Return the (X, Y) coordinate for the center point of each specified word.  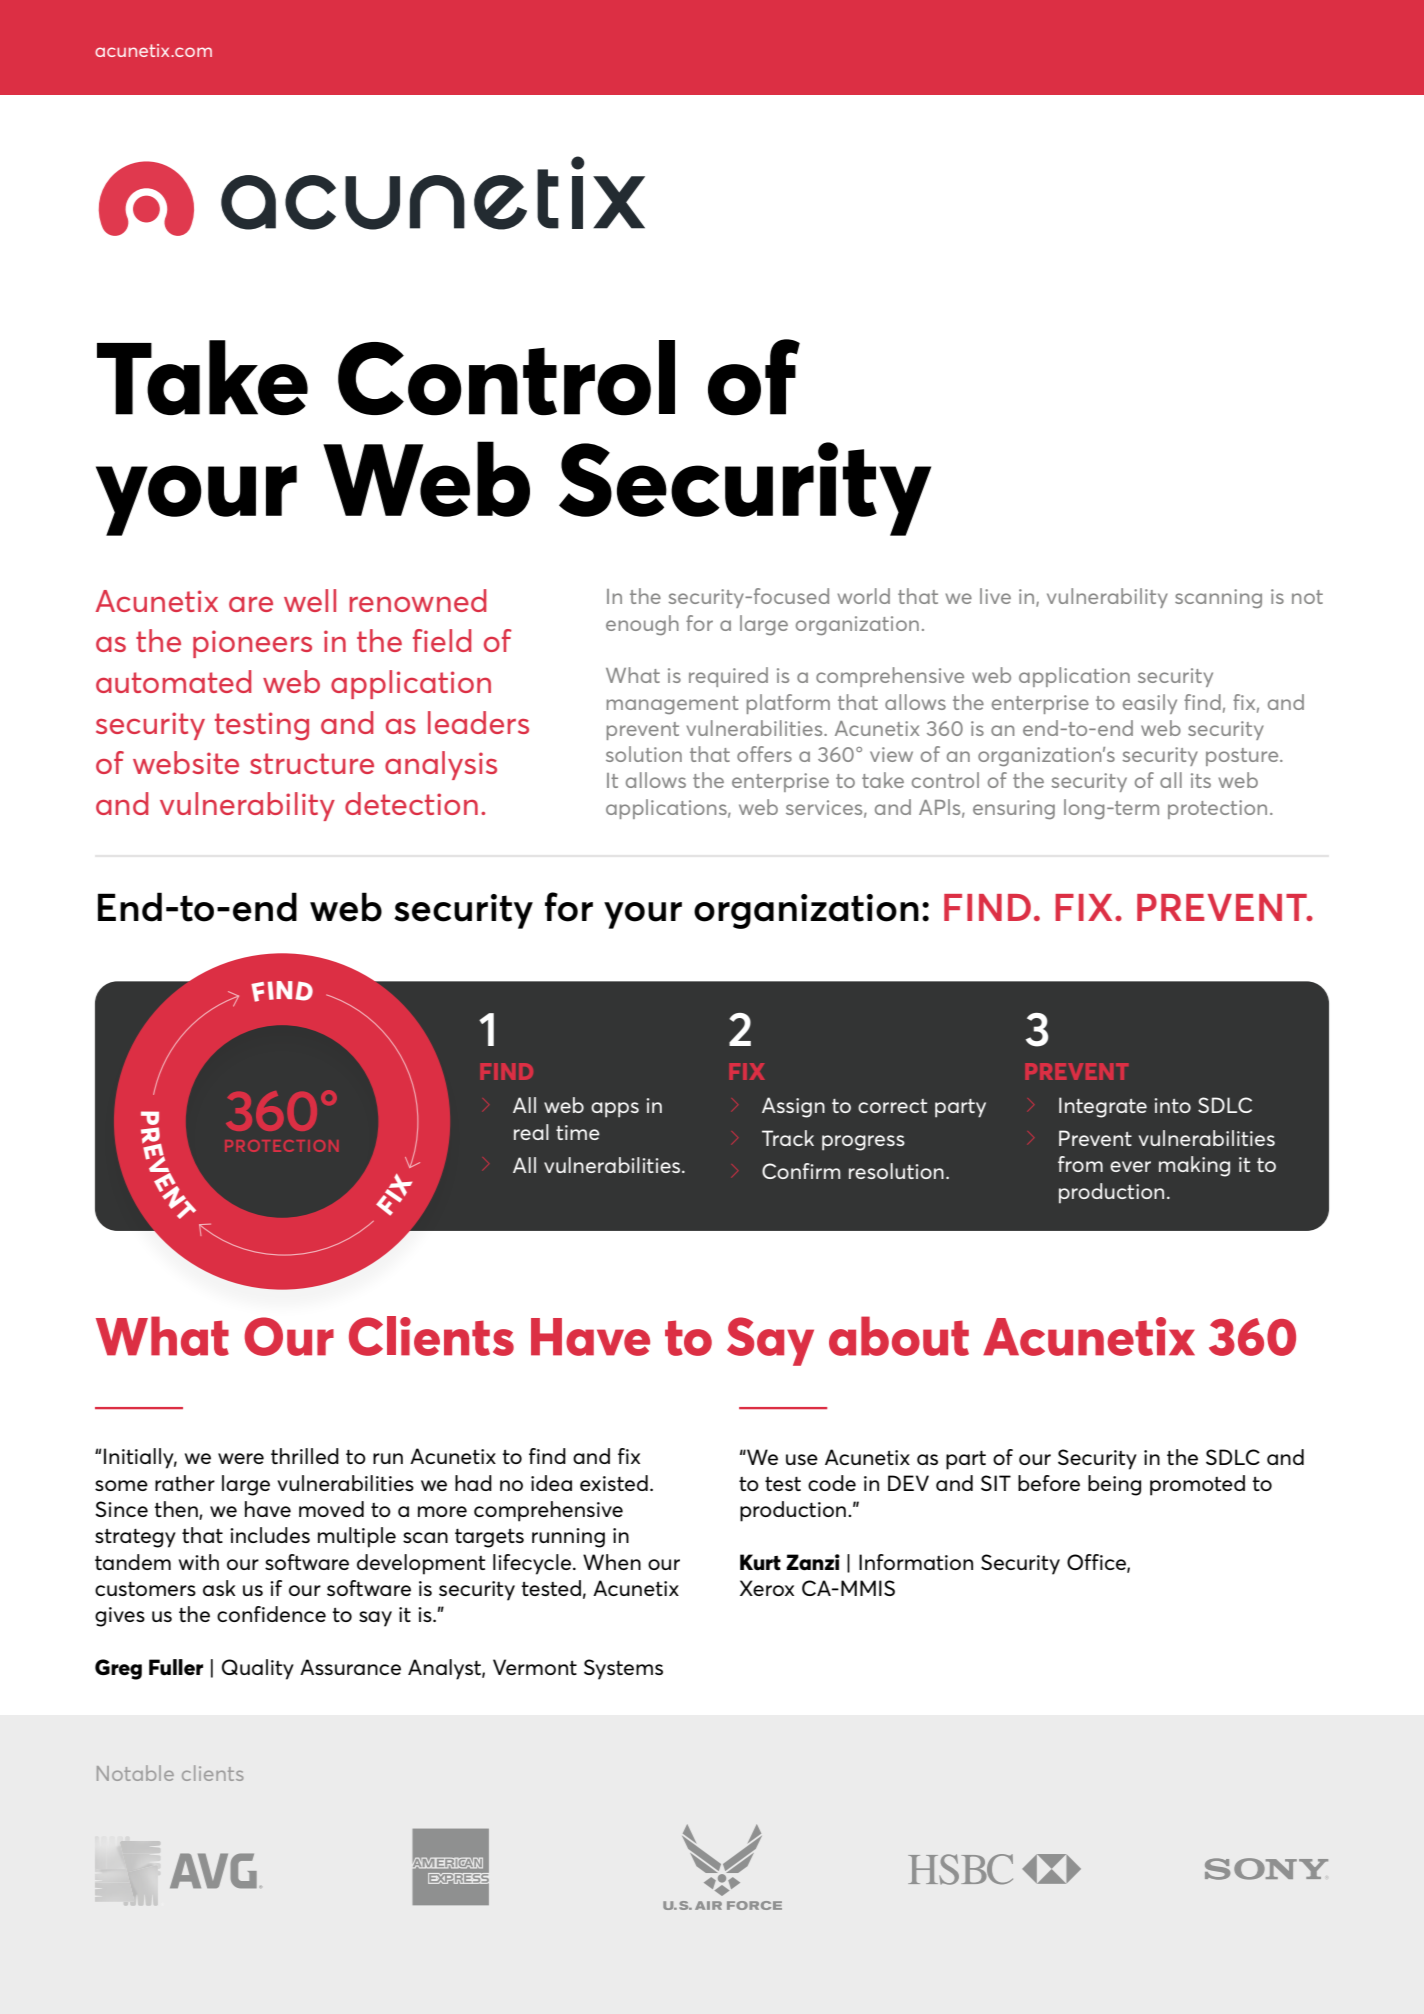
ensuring (1014, 809)
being (1114, 1485)
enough (642, 625)
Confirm (801, 1171)
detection (411, 803)
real (531, 1132)
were (241, 1458)
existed (614, 1483)
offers (764, 754)
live (995, 596)
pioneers (252, 644)
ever (1130, 1166)
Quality (258, 1669)
